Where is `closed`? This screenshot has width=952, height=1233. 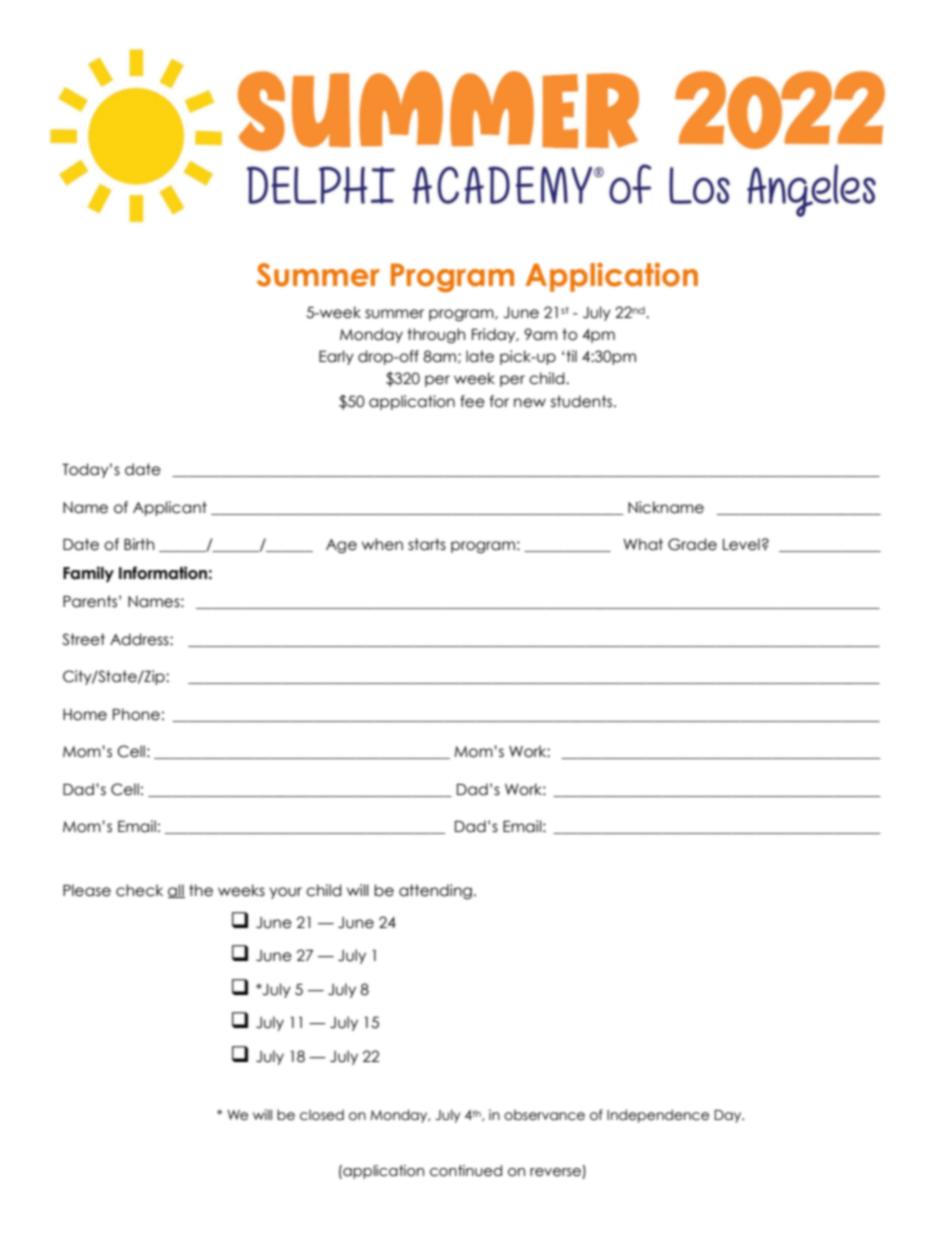
closed is located at coordinates (322, 1115).
